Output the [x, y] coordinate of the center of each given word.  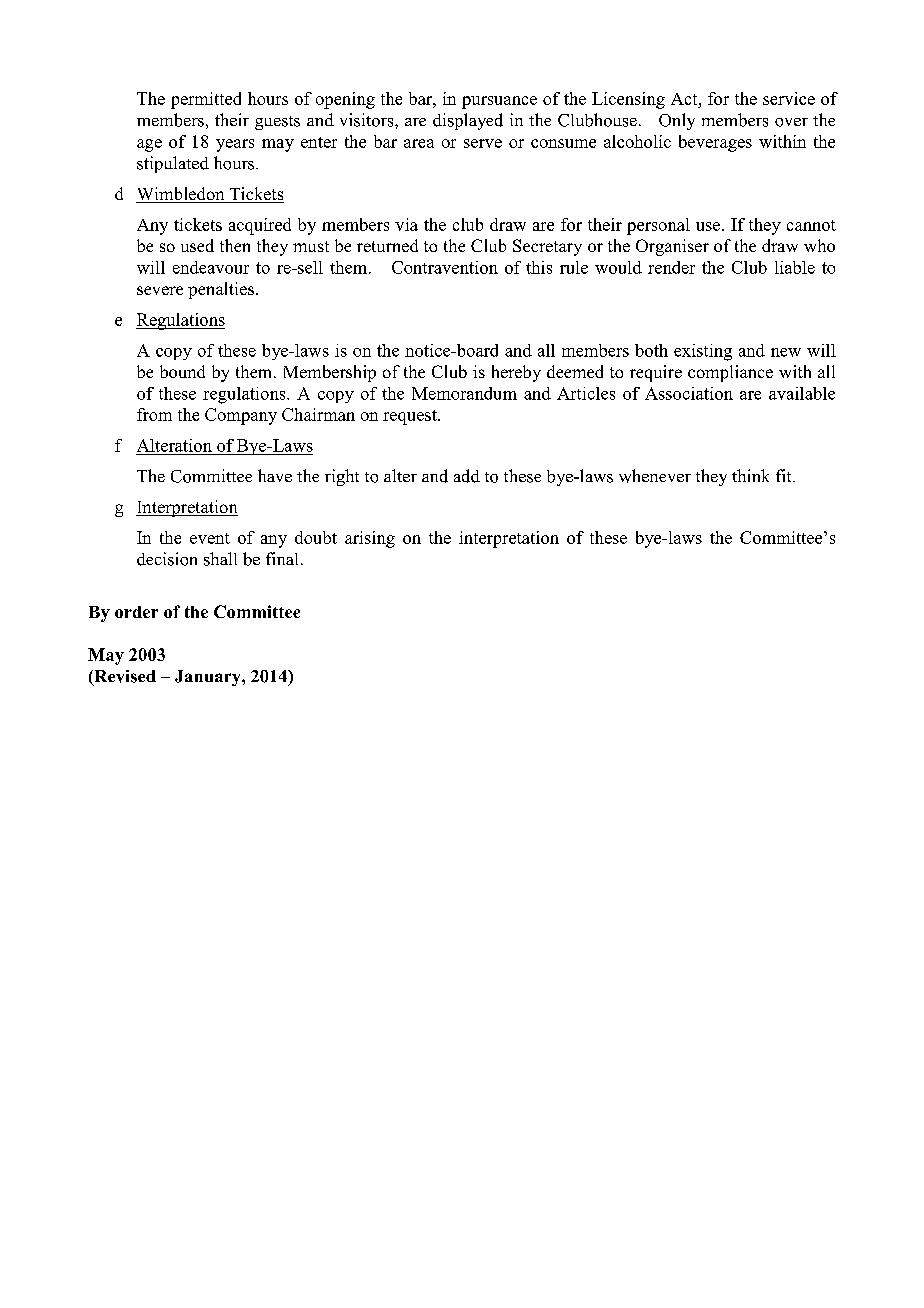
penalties [221, 290]
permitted [206, 100]
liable [795, 267]
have [275, 475]
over [791, 122]
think [750, 475]
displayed [468, 121]
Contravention [445, 267]
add [467, 476]
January [209, 678]
